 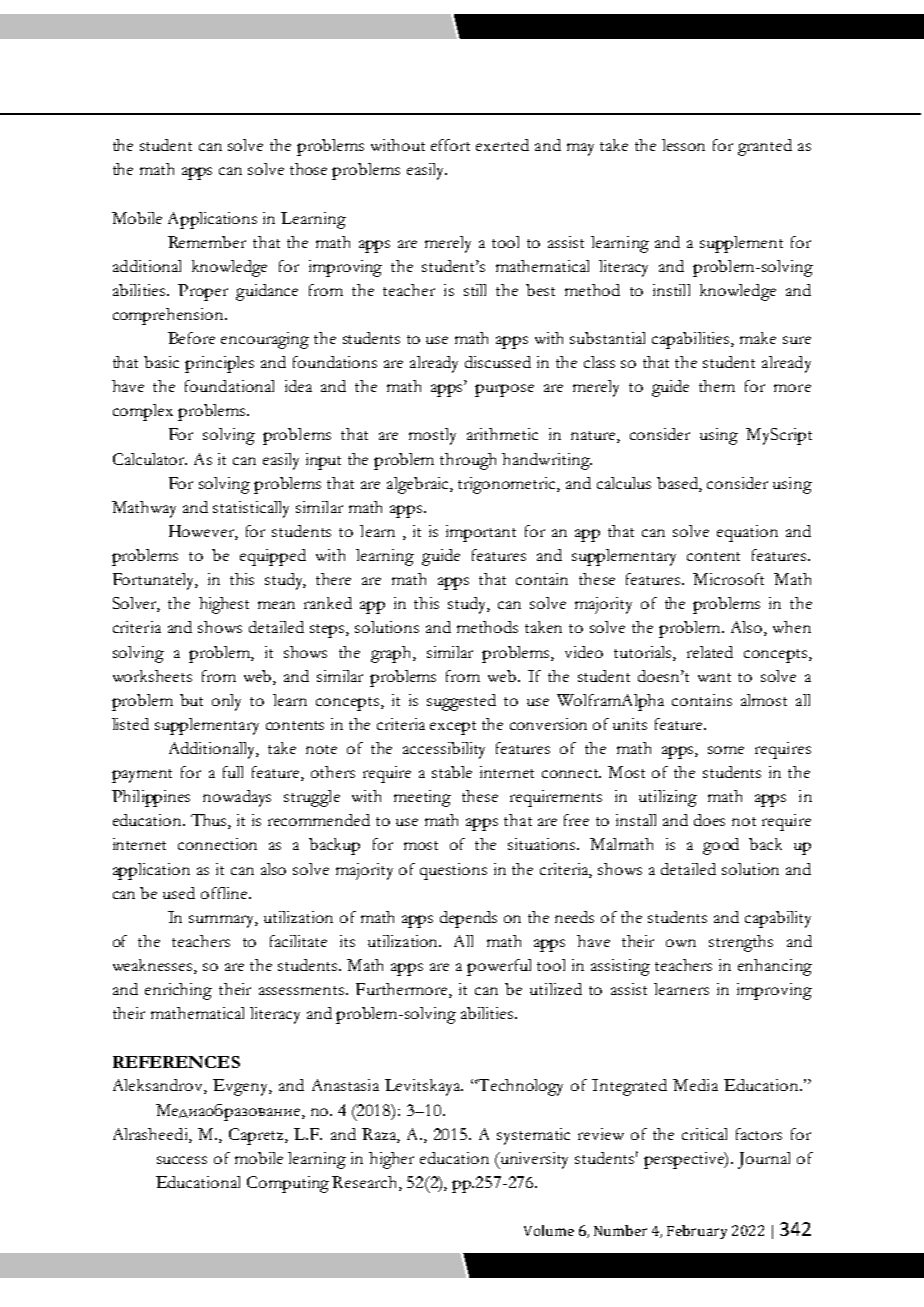 What do you see at coordinates (207, 242) in the screenshot?
I see `Remember` at bounding box center [207, 242].
